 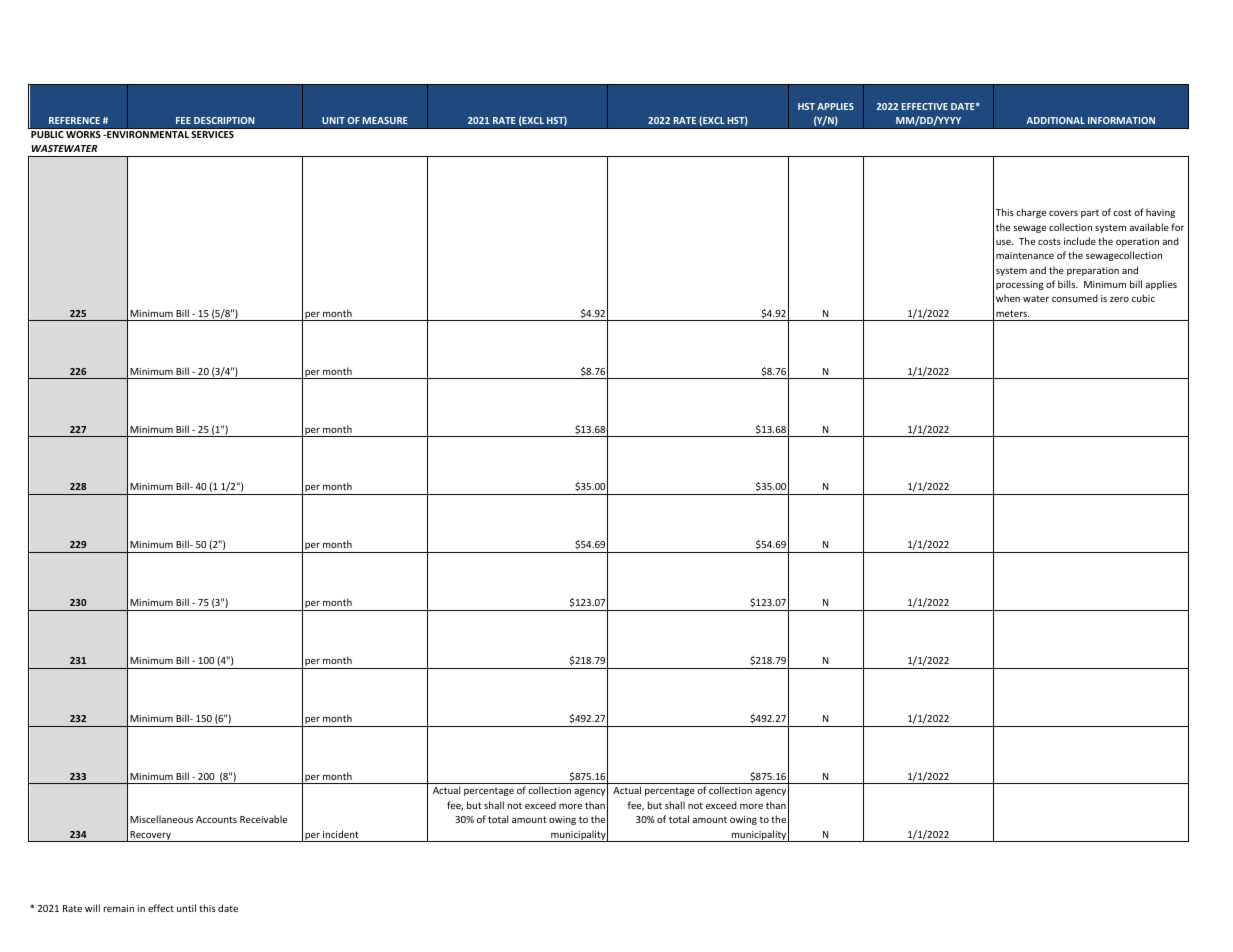 What do you see at coordinates (263, 819) in the document?
I see `Receivable` at bounding box center [263, 819].
